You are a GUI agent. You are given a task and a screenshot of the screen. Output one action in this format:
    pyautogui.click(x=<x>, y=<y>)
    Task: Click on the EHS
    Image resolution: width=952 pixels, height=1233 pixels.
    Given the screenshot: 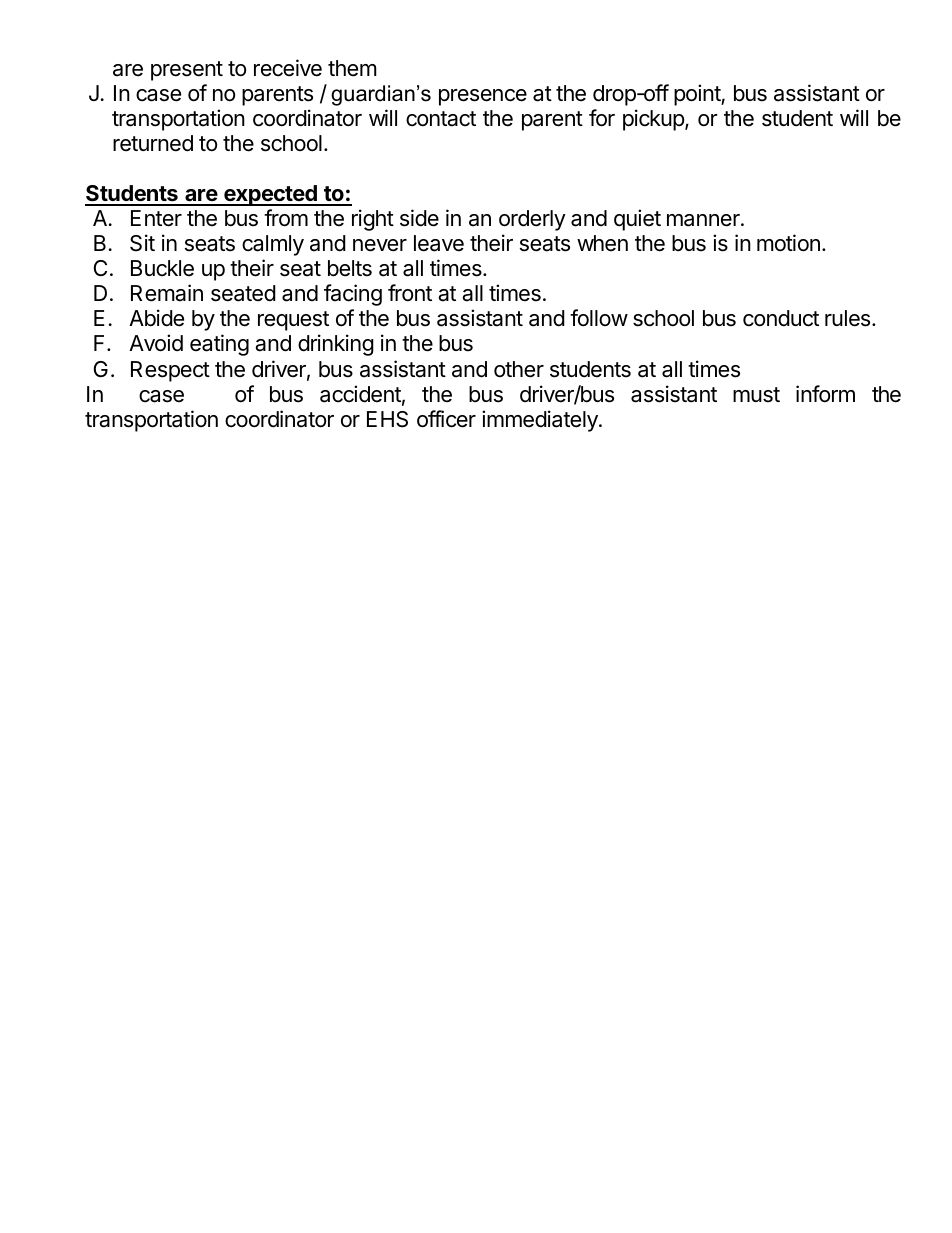 What is the action you would take?
    pyautogui.click(x=387, y=419)
